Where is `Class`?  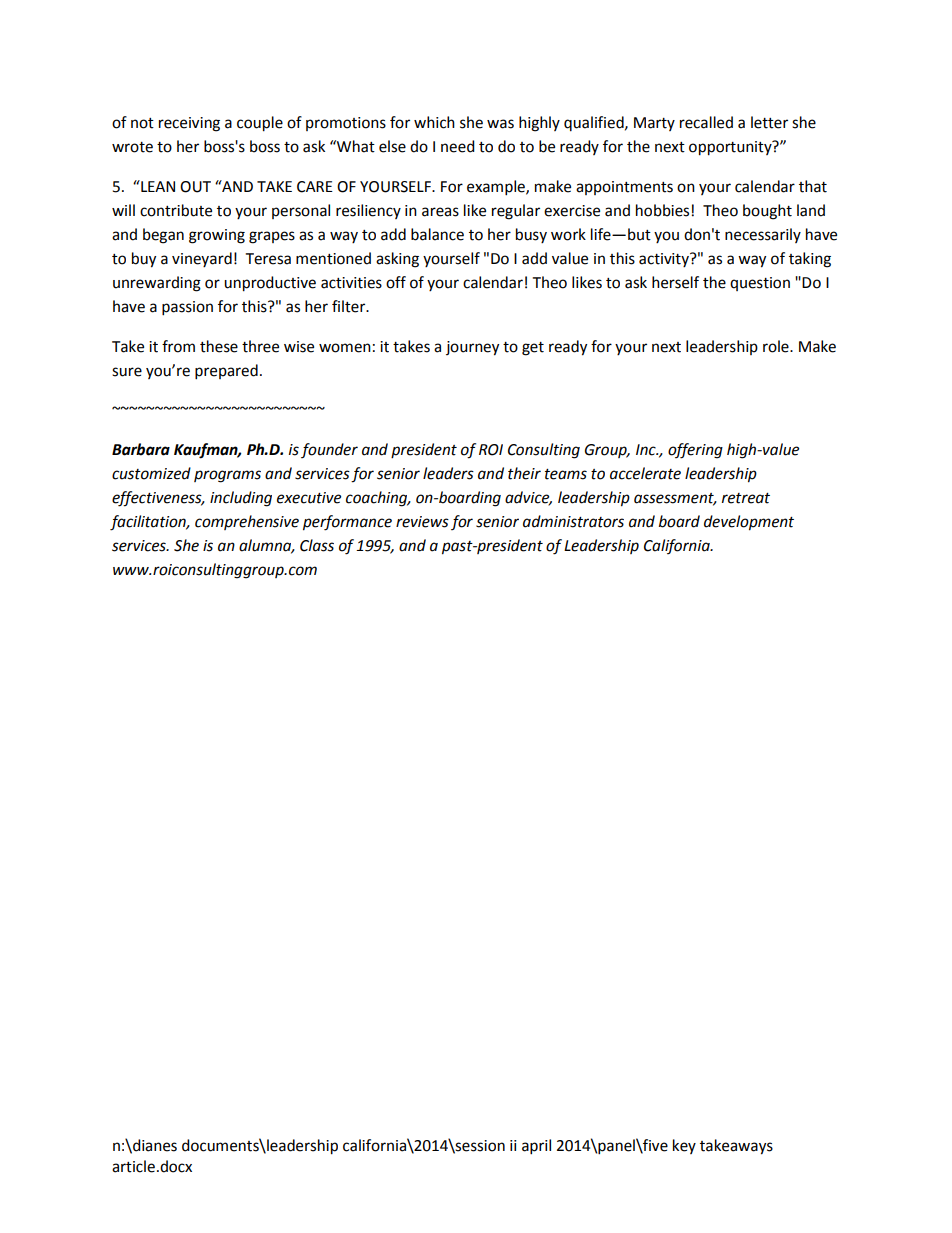
Class is located at coordinates (317, 545).
